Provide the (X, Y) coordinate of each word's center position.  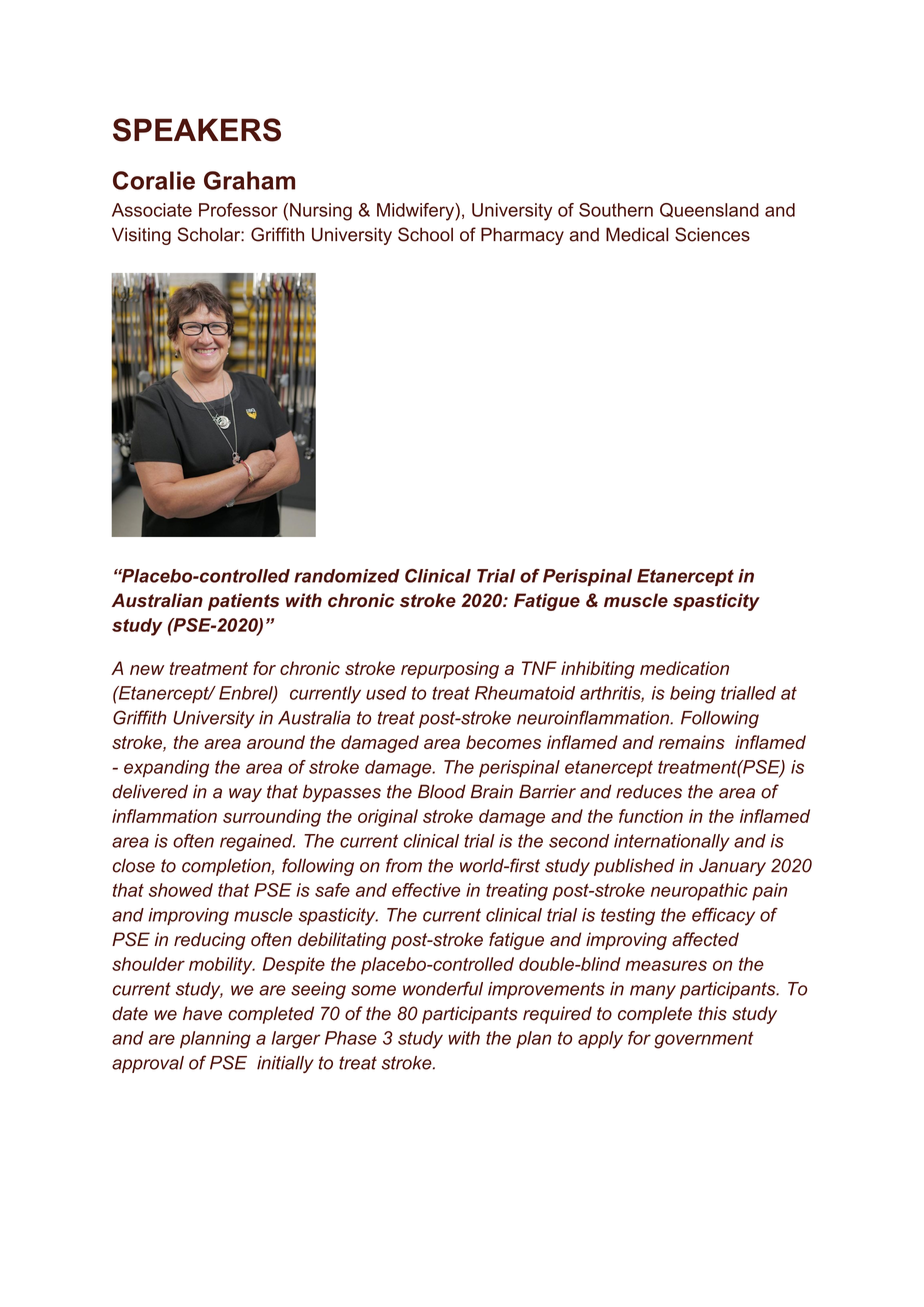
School (425, 234)
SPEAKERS (197, 130)
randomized (347, 576)
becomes (503, 742)
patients (243, 602)
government (704, 1040)
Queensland (709, 210)
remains (692, 742)
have (202, 1013)
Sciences (712, 234)
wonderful (443, 988)
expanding (166, 769)
